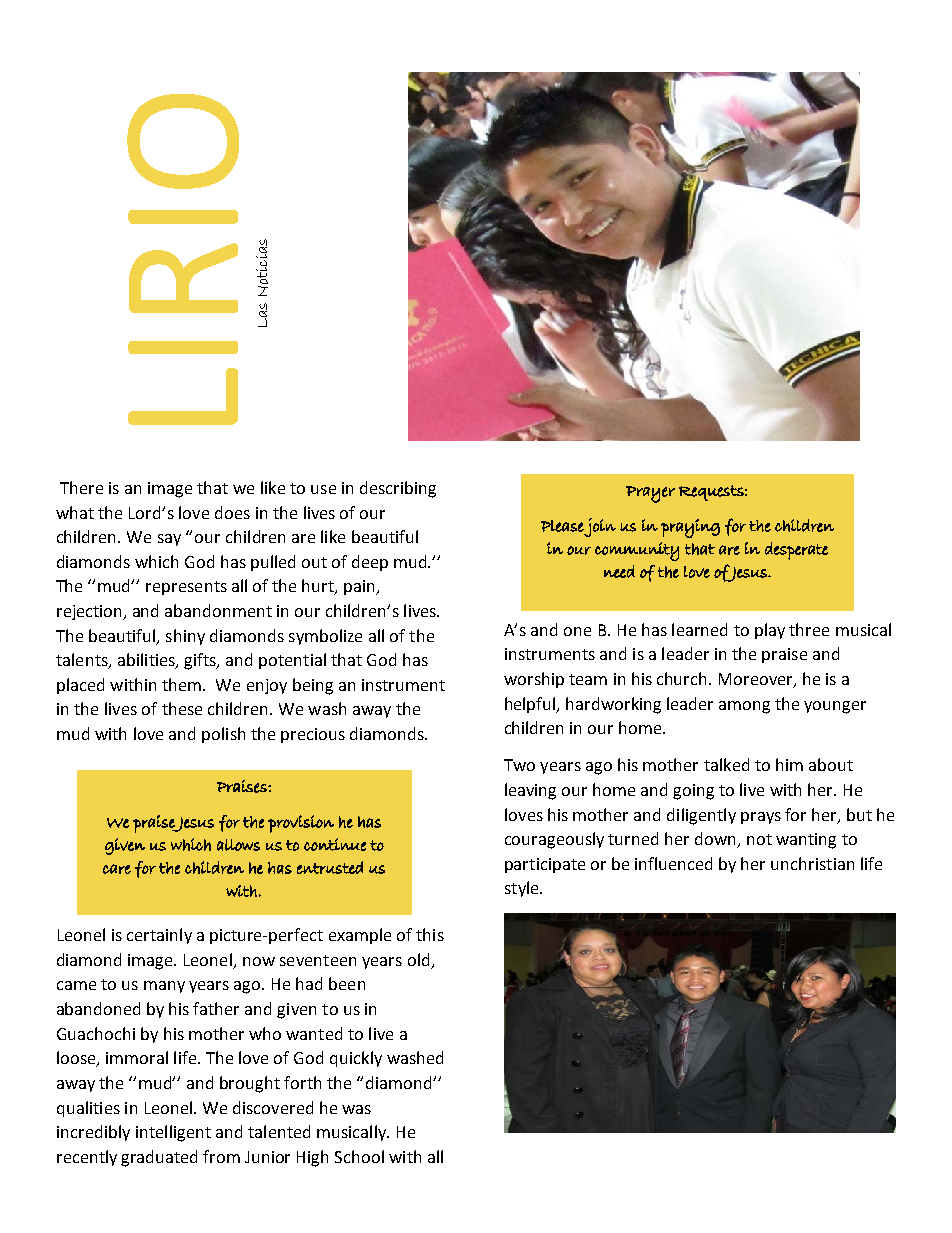  What do you see at coordinates (173, 1133) in the screenshot?
I see `intelligent` at bounding box center [173, 1133].
